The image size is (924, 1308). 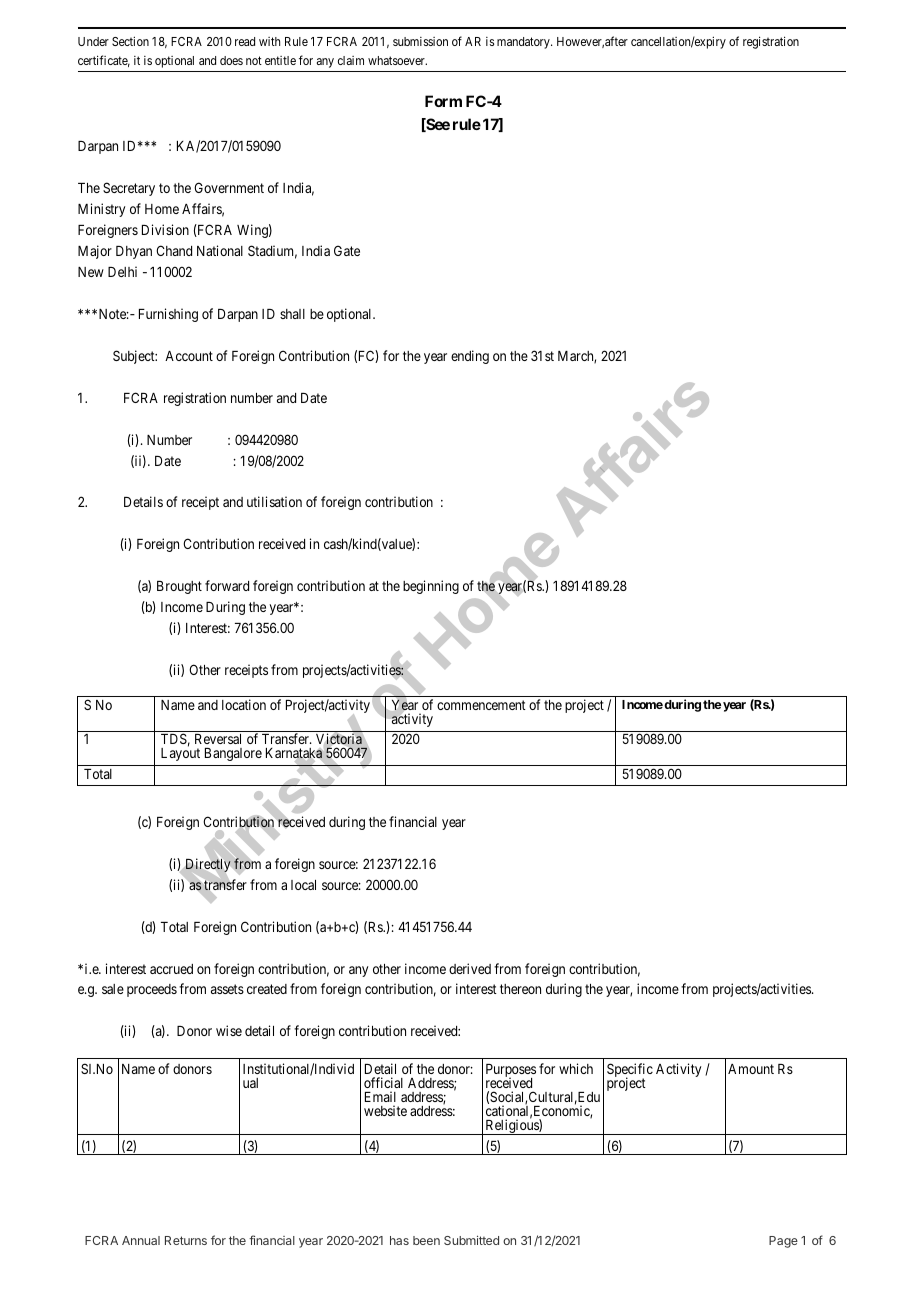 I want to click on Form, so click(x=443, y=101).
